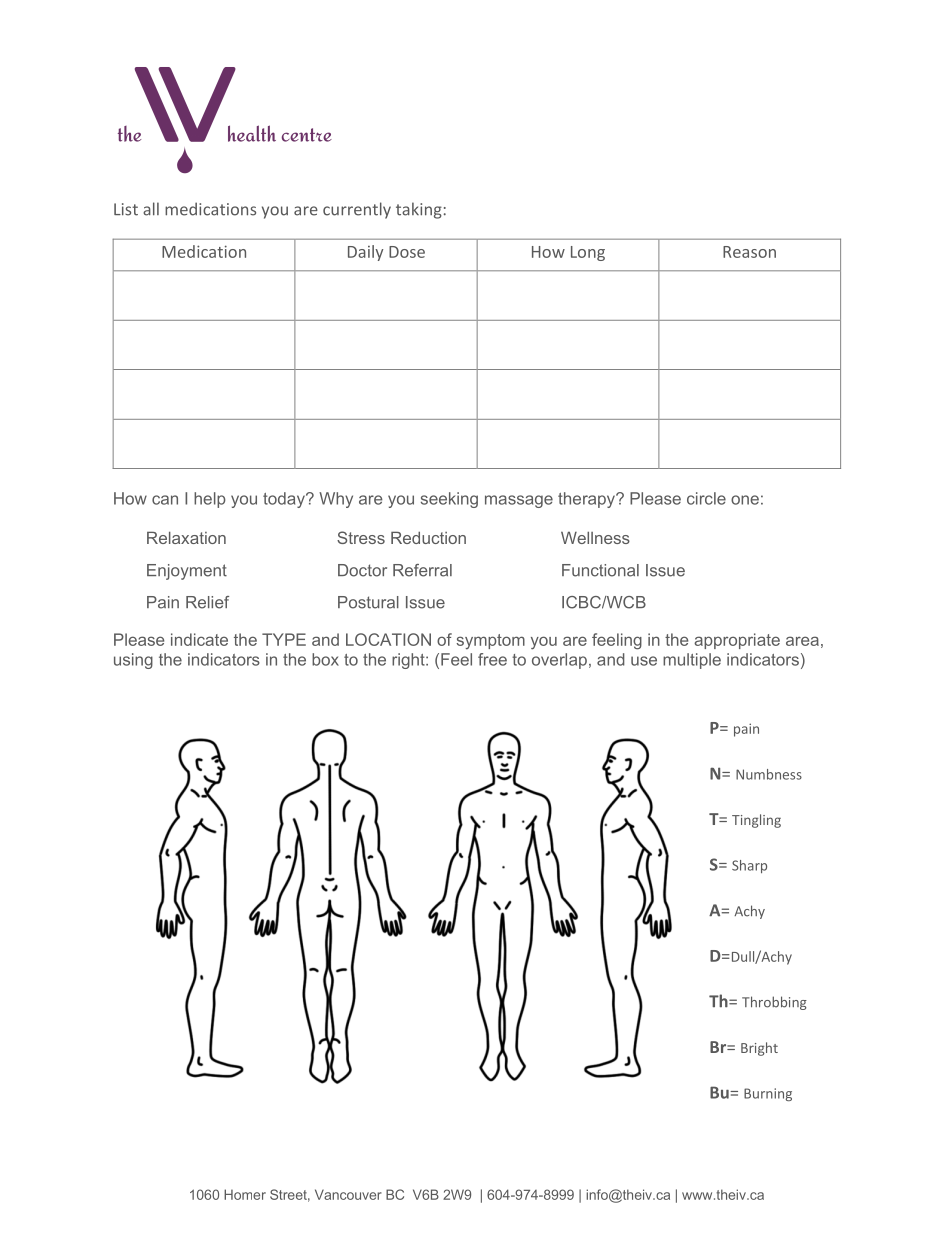  What do you see at coordinates (749, 866) in the page?
I see `Sharp` at bounding box center [749, 866].
